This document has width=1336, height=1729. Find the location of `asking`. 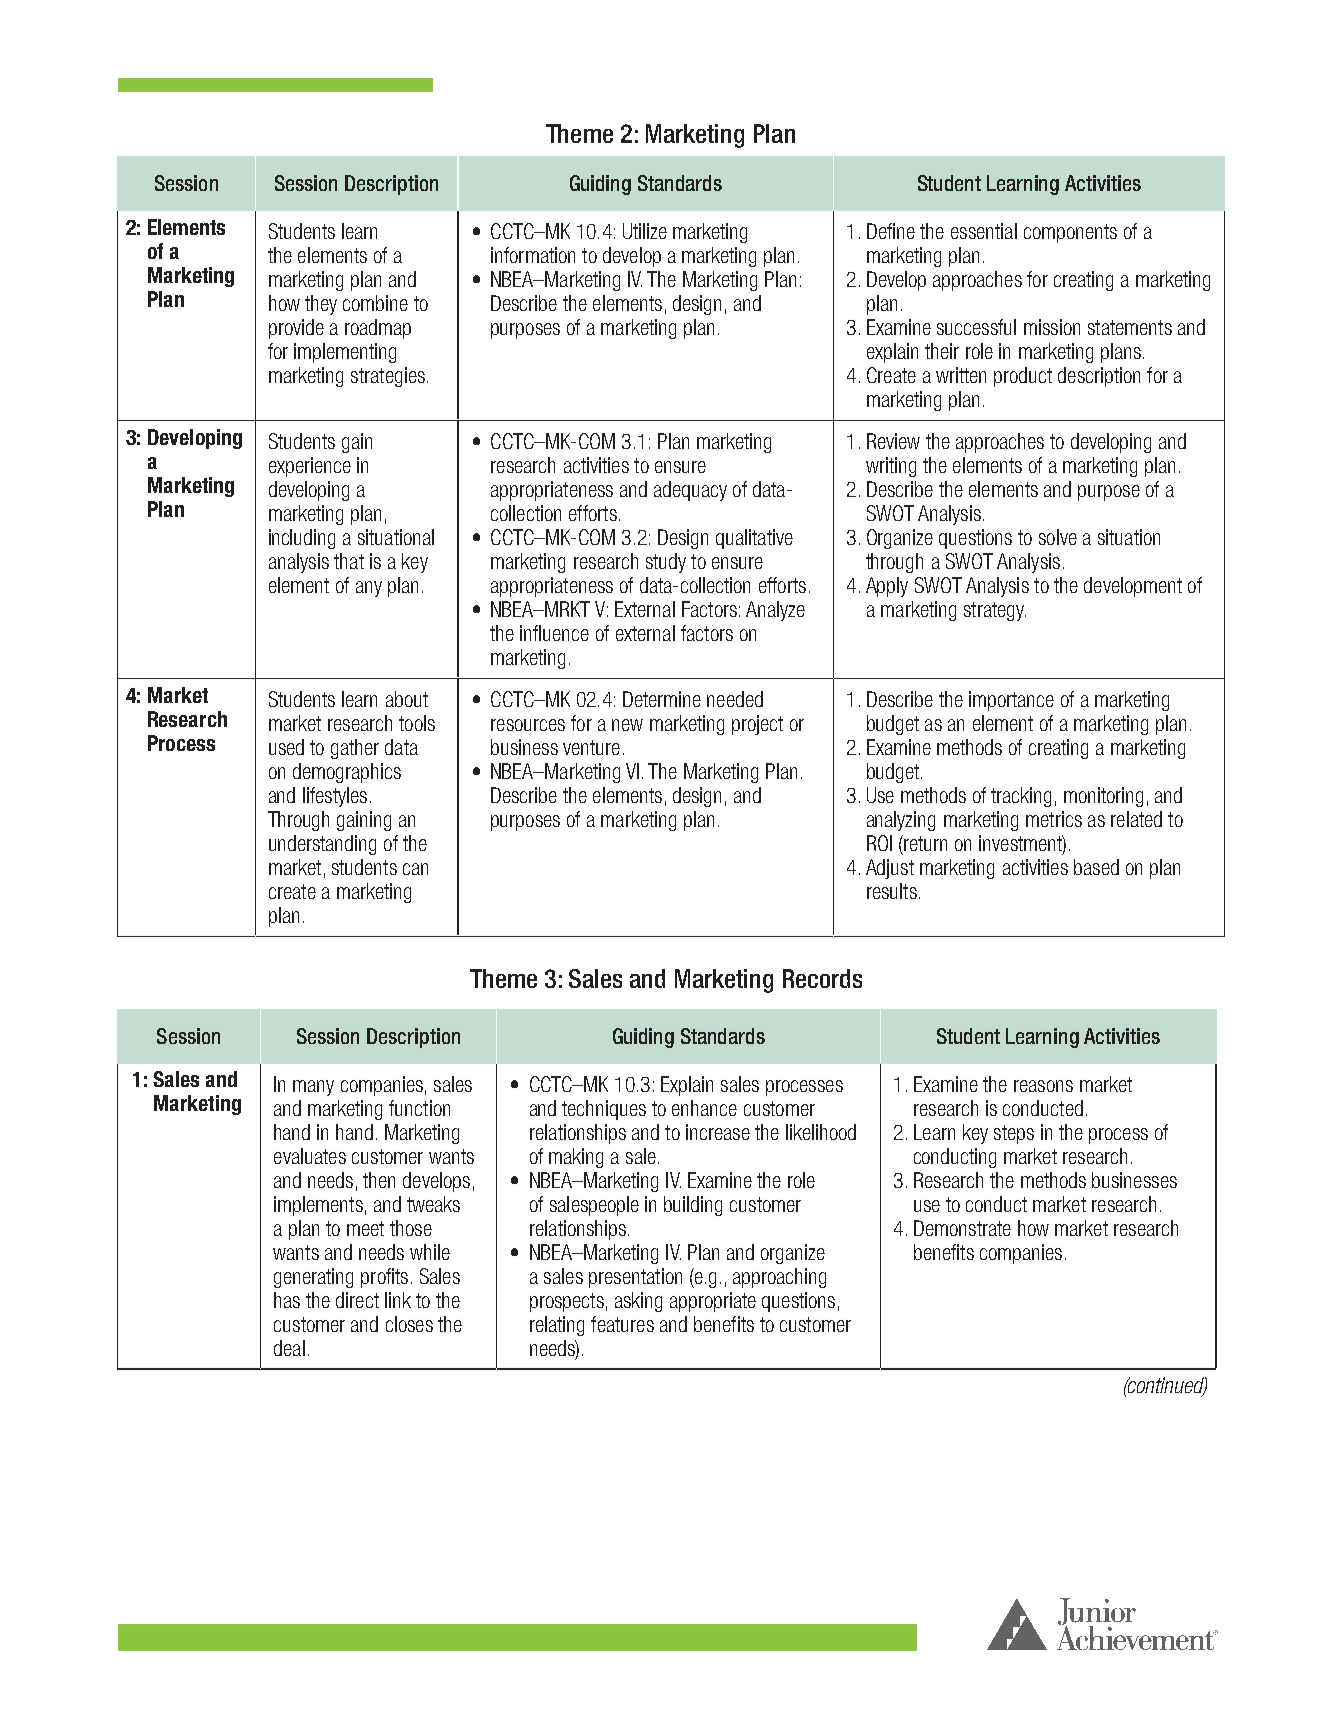

asking is located at coordinates (638, 1302).
